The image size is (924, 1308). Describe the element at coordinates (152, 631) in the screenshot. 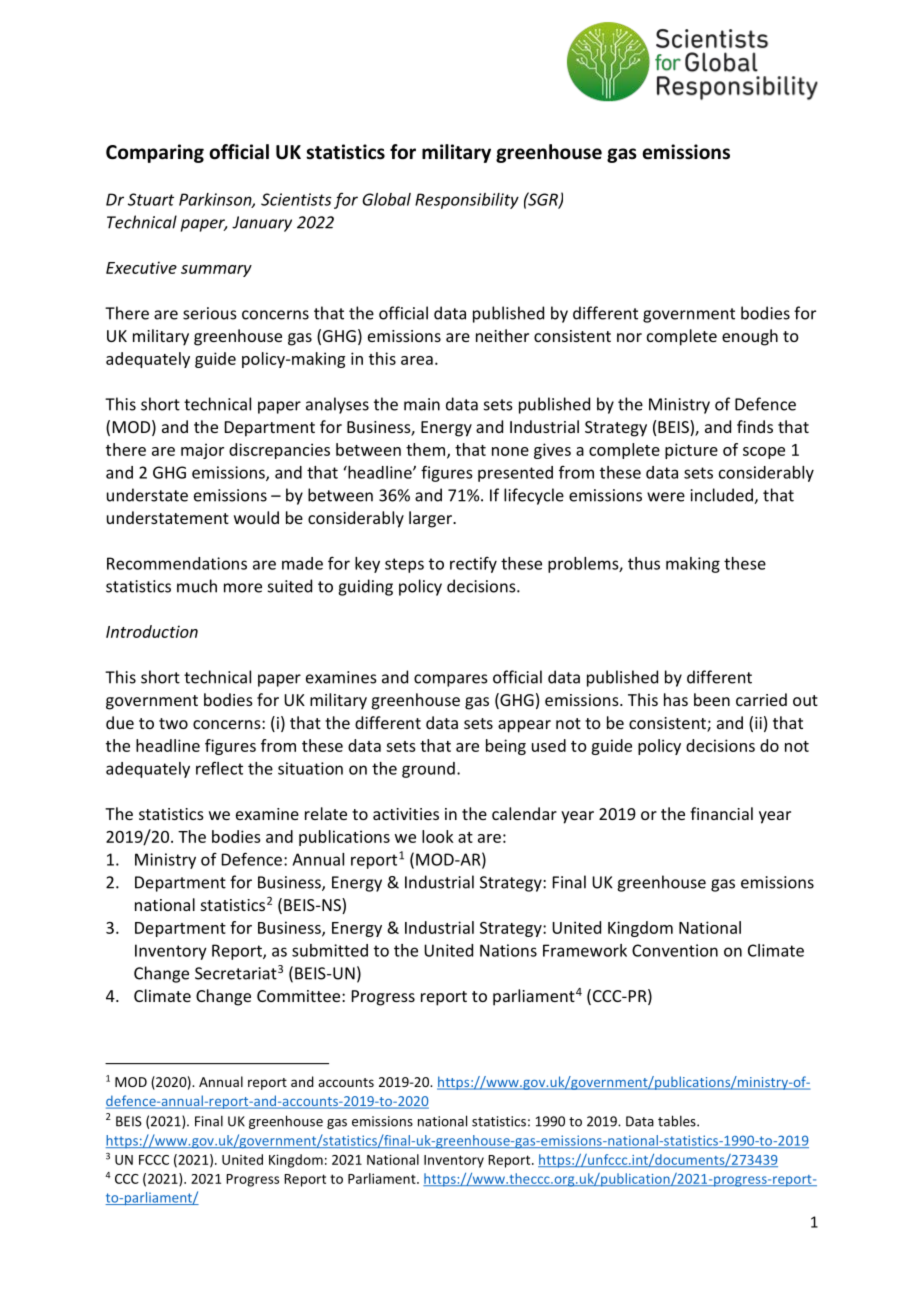

I see `Introduction` at that location.
